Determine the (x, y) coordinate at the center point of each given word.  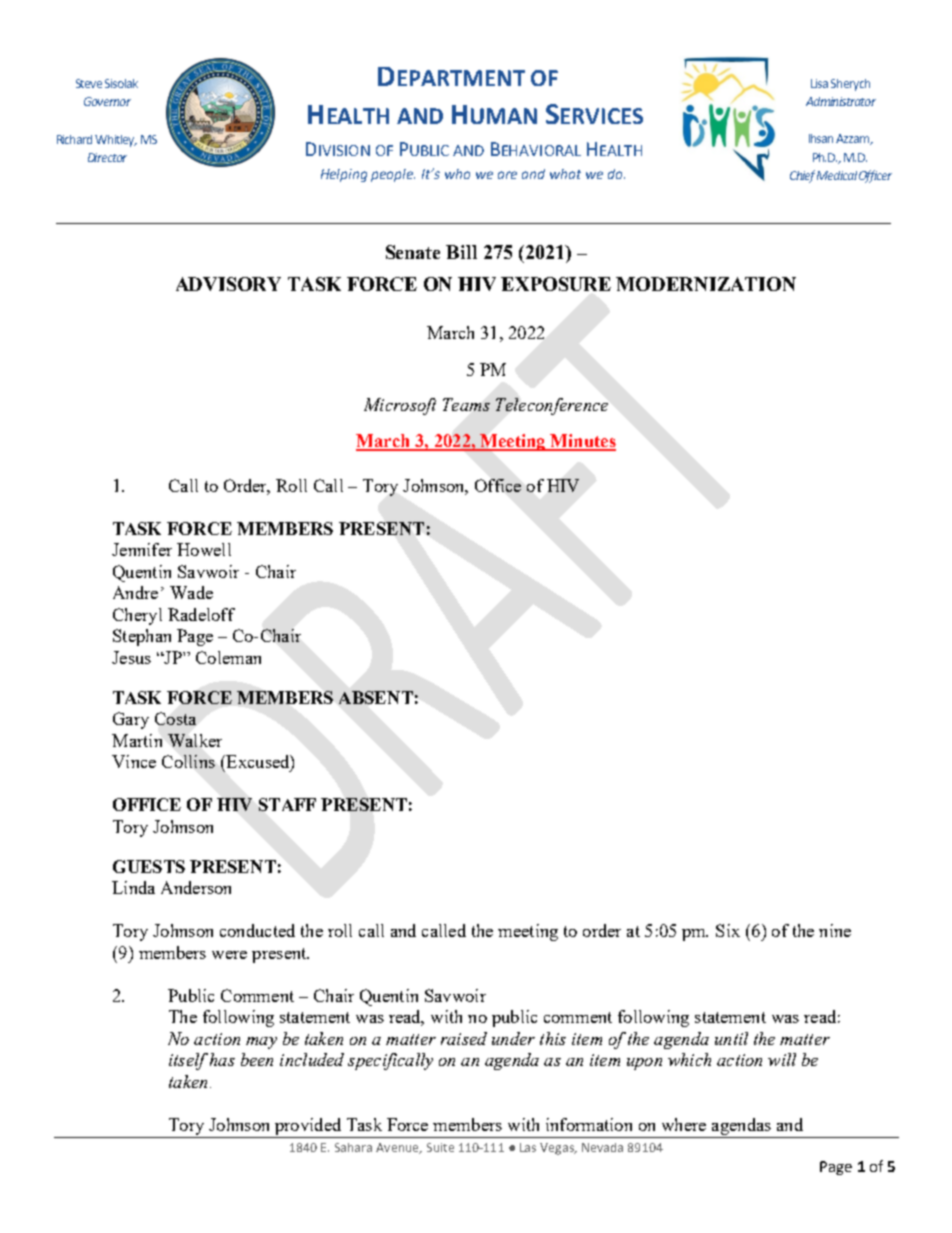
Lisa (819, 83)
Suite (440, 1147)
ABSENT (376, 697)
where (684, 1124)
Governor (107, 101)
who (457, 174)
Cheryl (137, 616)
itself (188, 1061)
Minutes (582, 442)
